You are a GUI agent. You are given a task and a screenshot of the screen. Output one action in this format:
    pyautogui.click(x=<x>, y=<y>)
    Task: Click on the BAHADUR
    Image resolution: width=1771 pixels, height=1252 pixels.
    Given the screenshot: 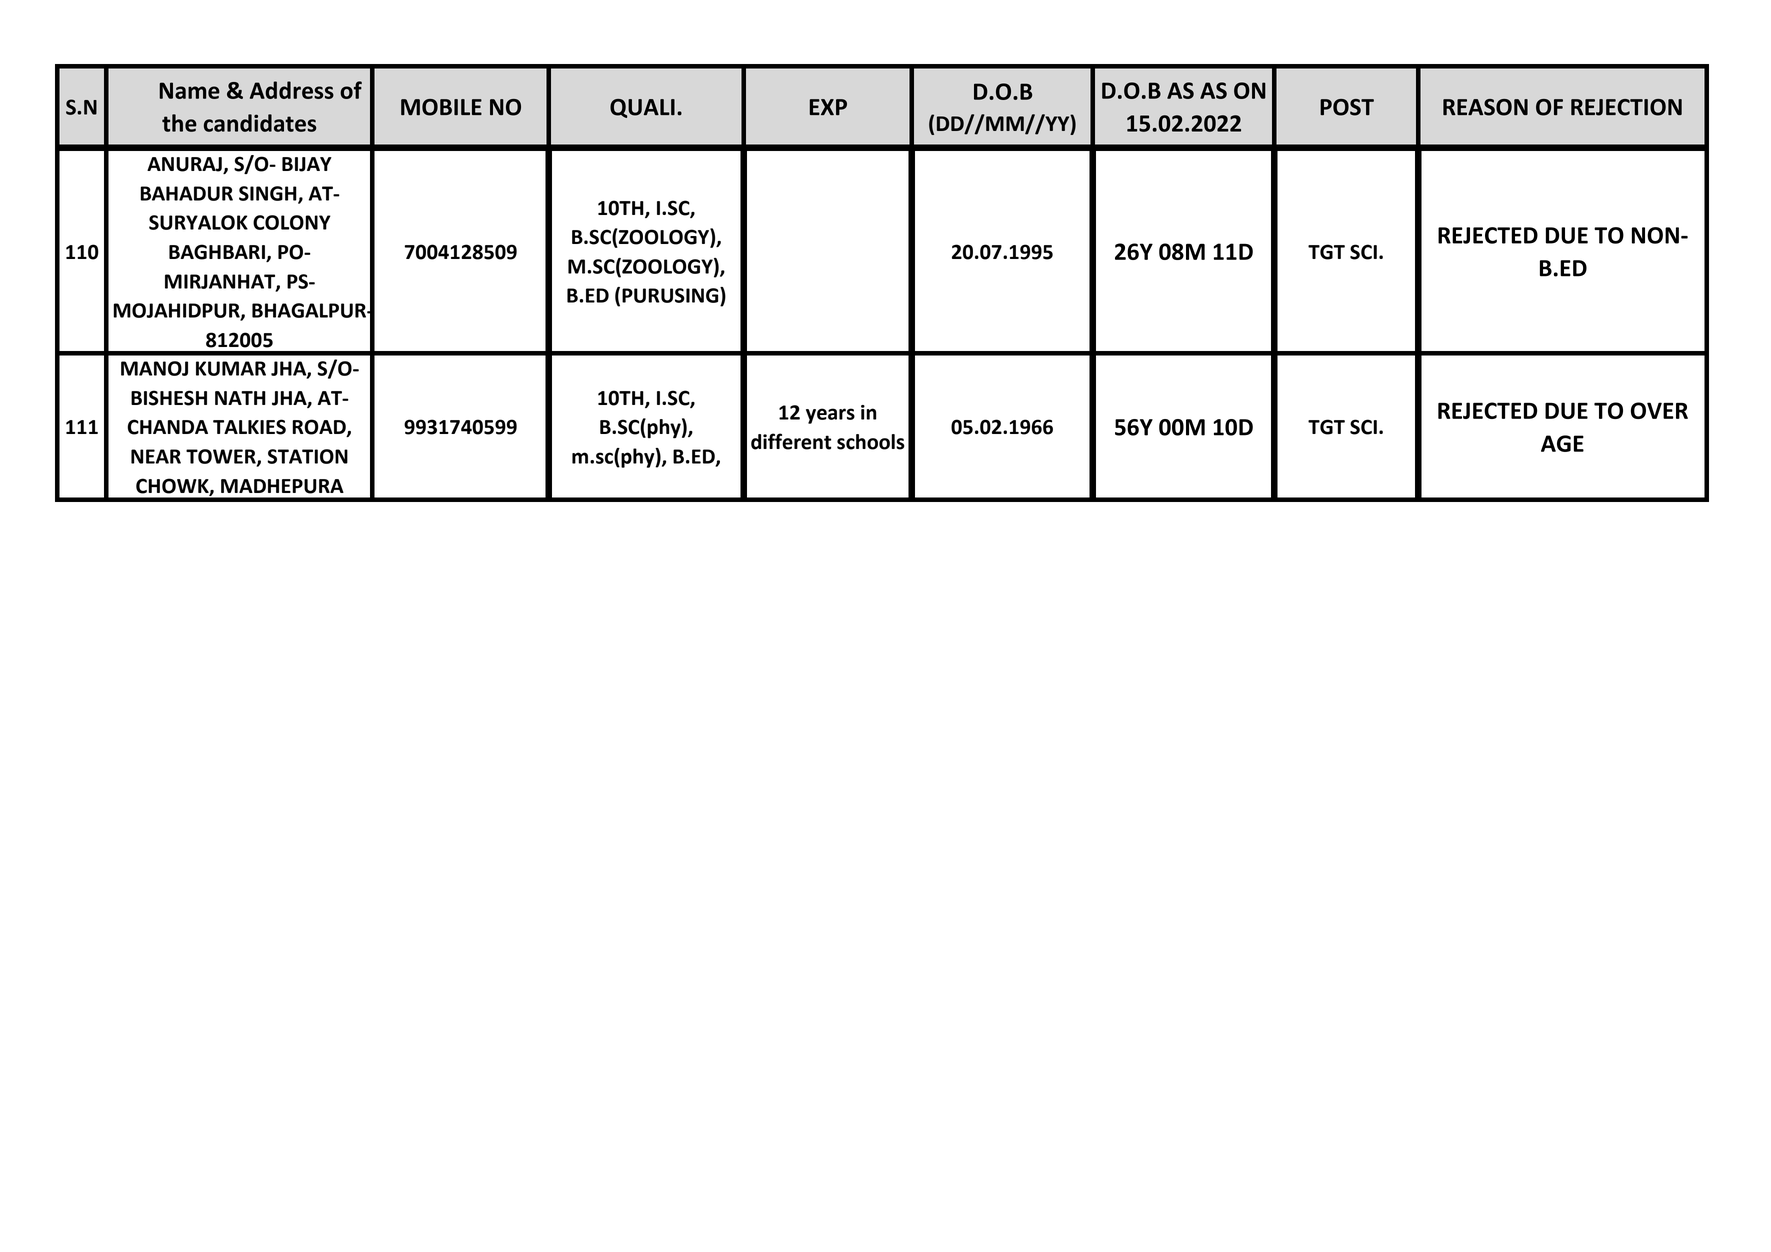 What is the action you would take?
    pyautogui.click(x=186, y=193)
